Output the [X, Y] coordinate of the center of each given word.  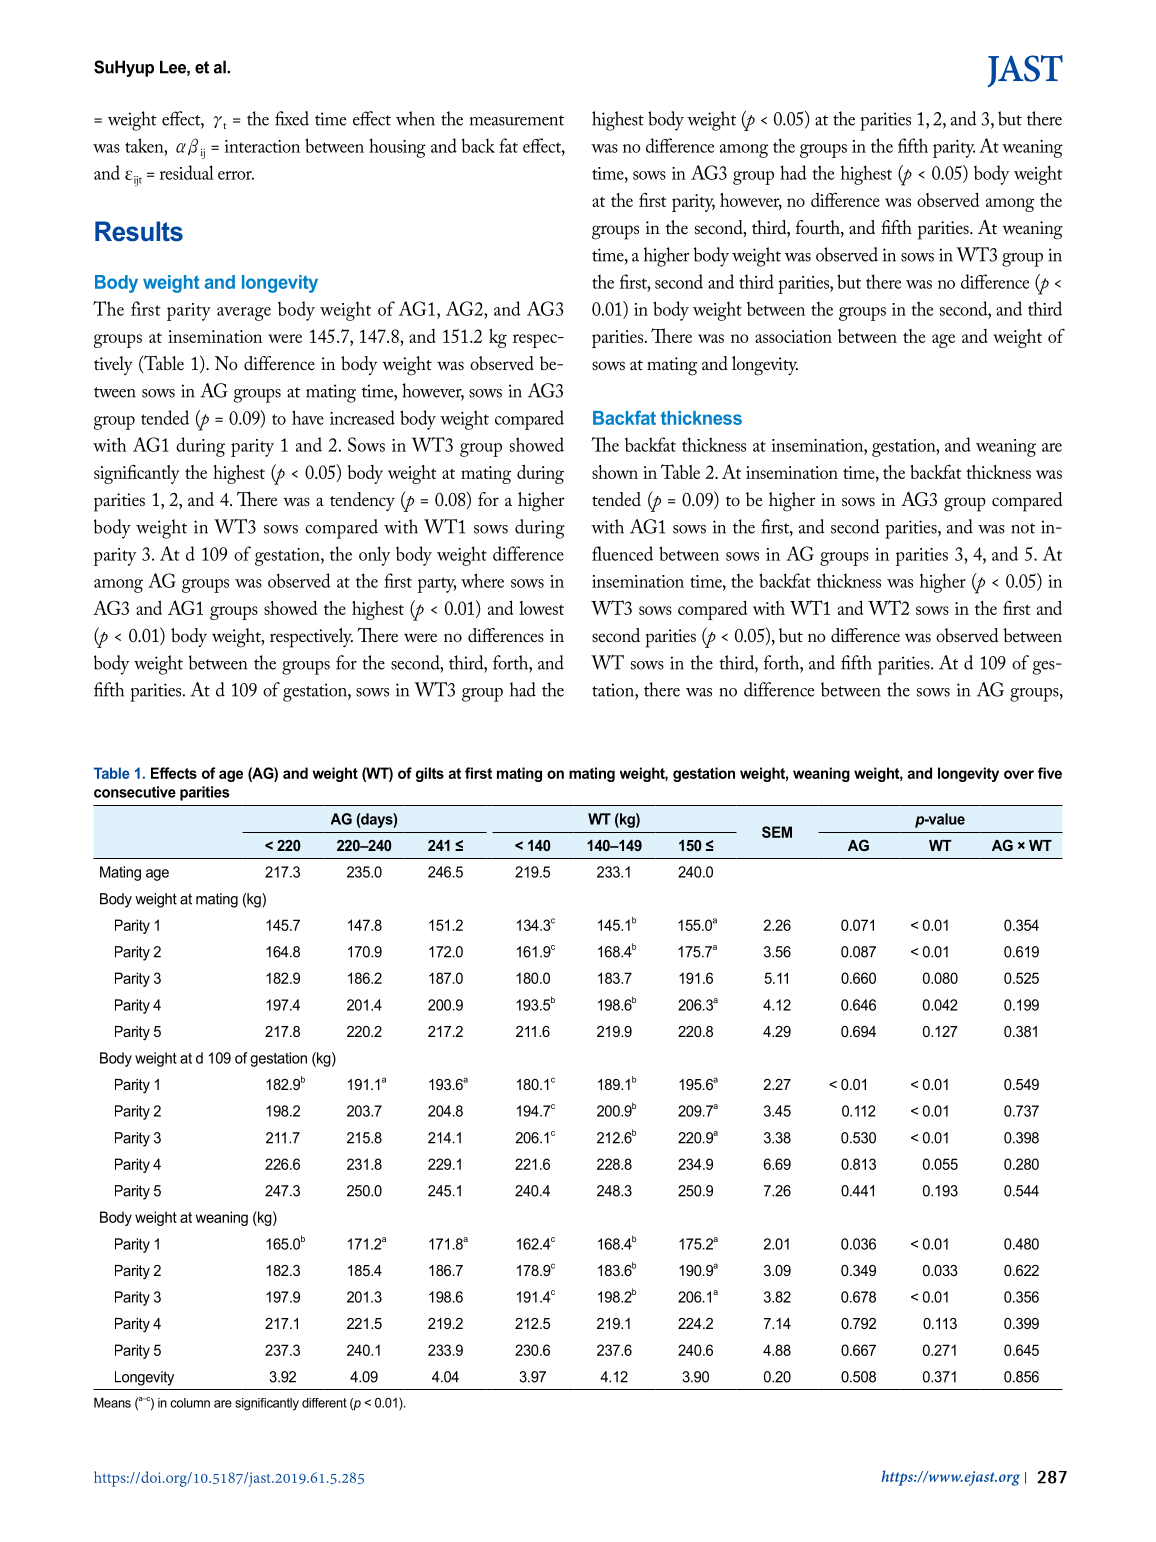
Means [112, 1402]
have [308, 417]
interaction [262, 146]
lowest [541, 608]
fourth [819, 228]
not [1023, 528]
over [1019, 774]
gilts [430, 774]
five [1050, 773]
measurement [517, 120]
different [324, 1403]
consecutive [135, 792]
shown [615, 472]
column [190, 1403]
